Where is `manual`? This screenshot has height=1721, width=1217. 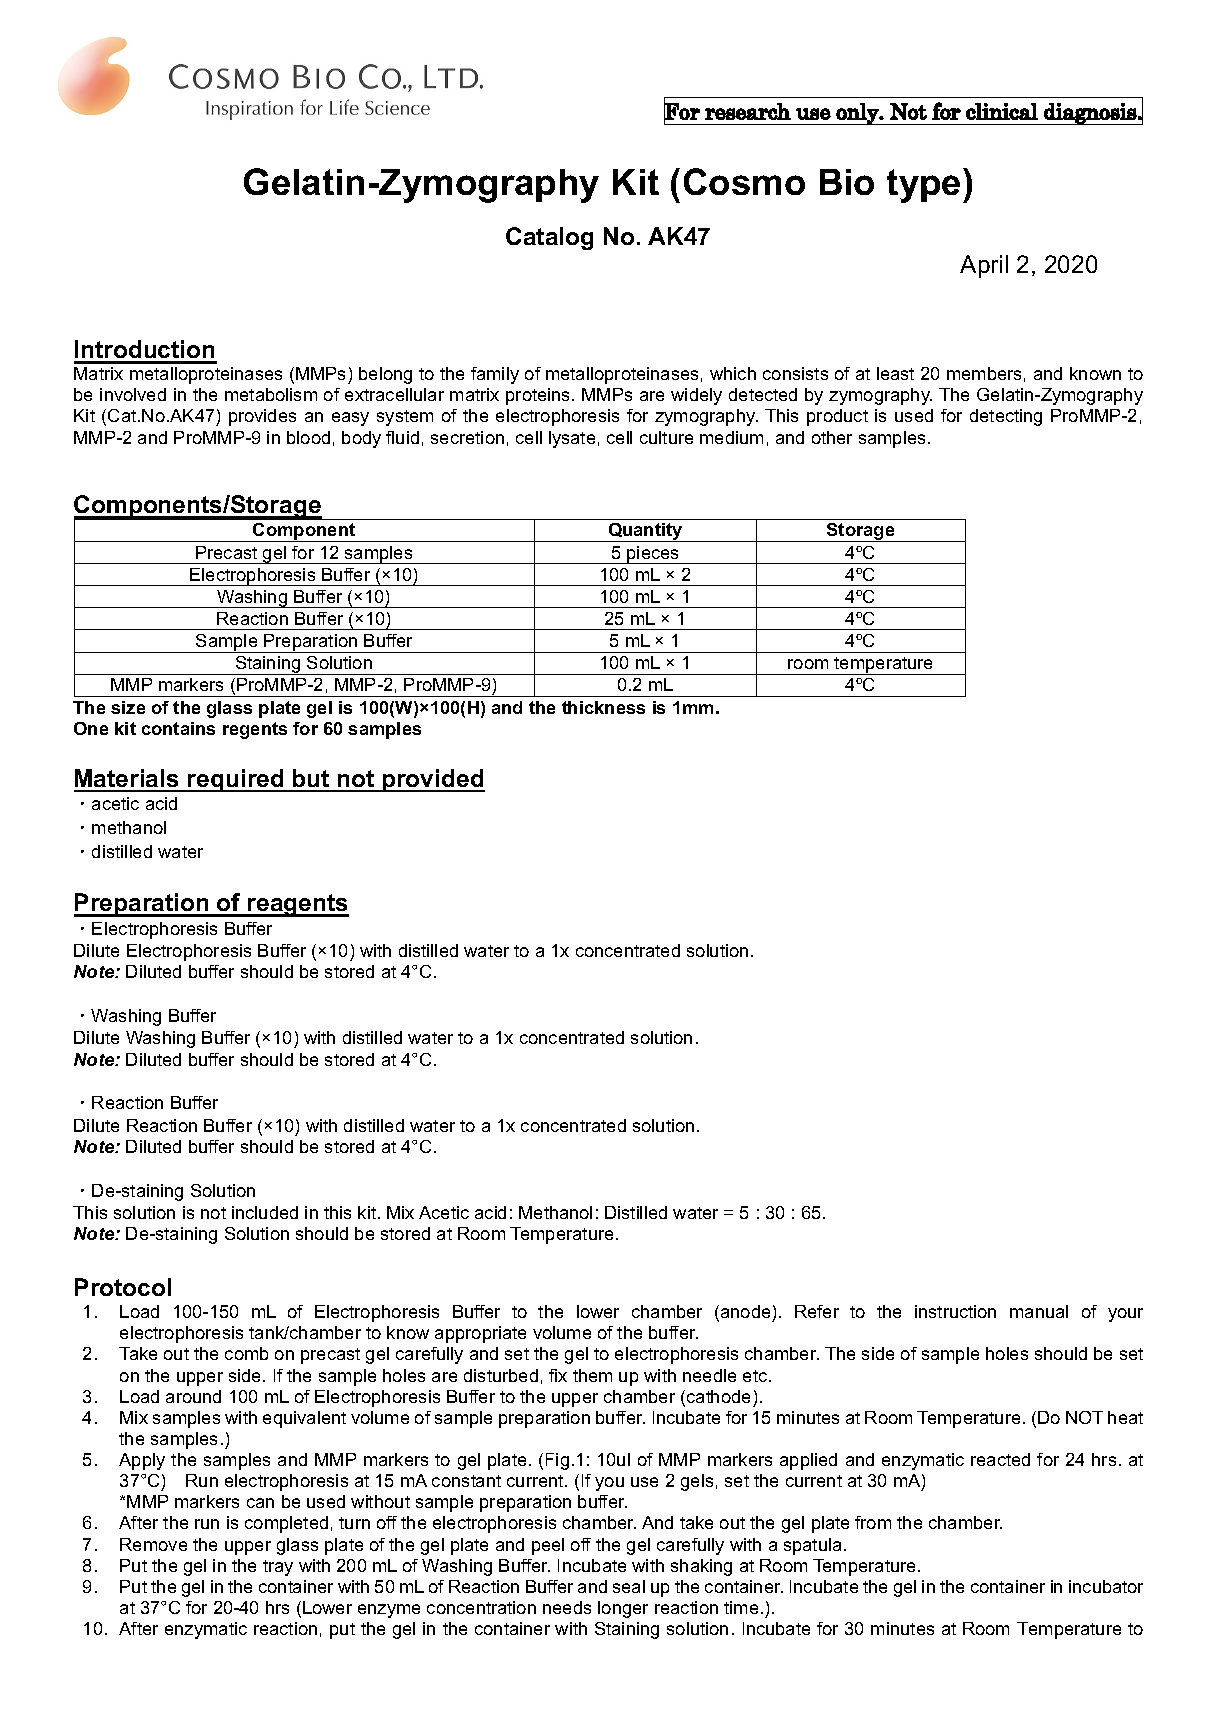
manual is located at coordinates (1039, 1311).
